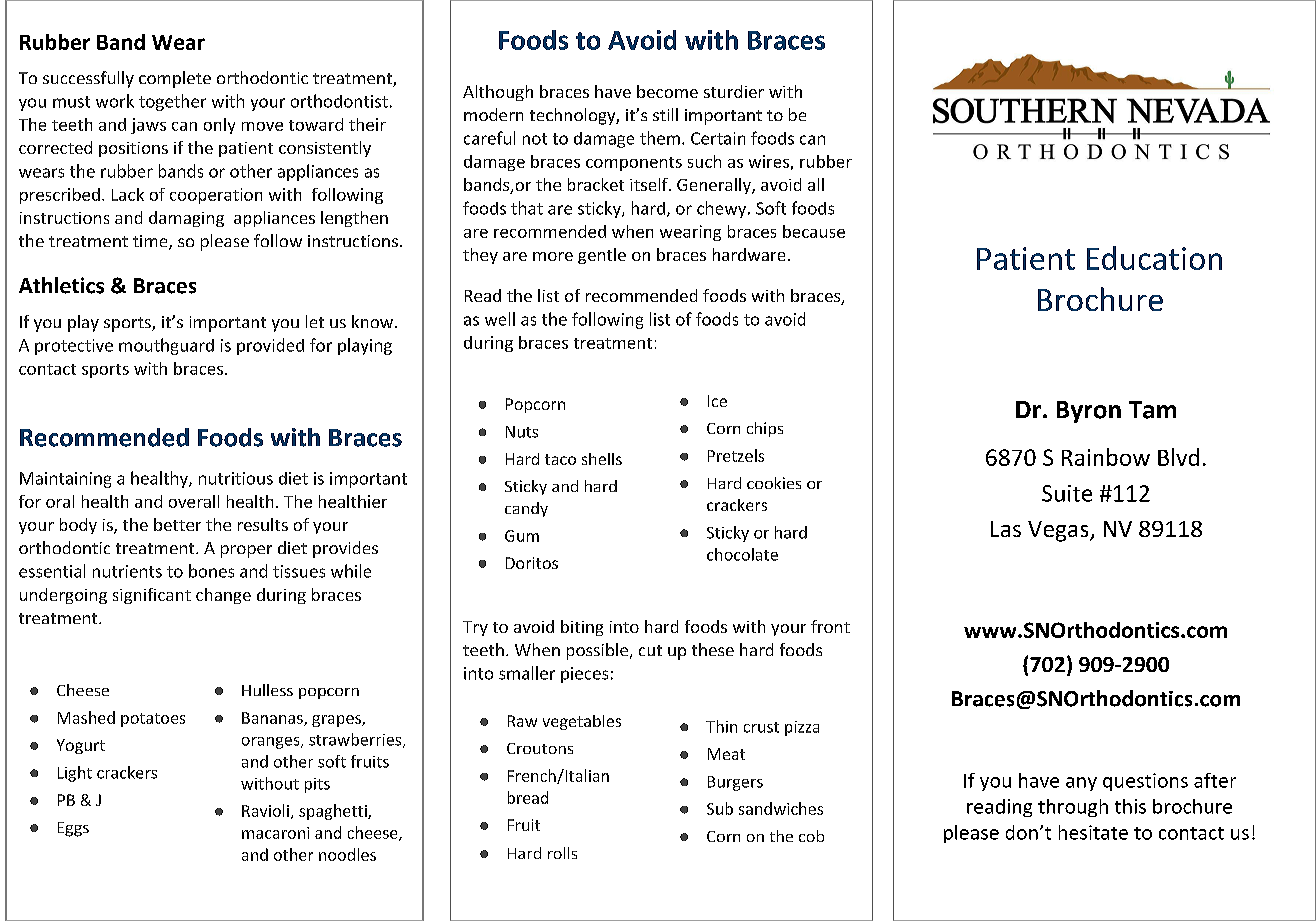 The height and width of the screenshot is (921, 1316). Describe the element at coordinates (172, 102) in the screenshot. I see `together` at that location.
